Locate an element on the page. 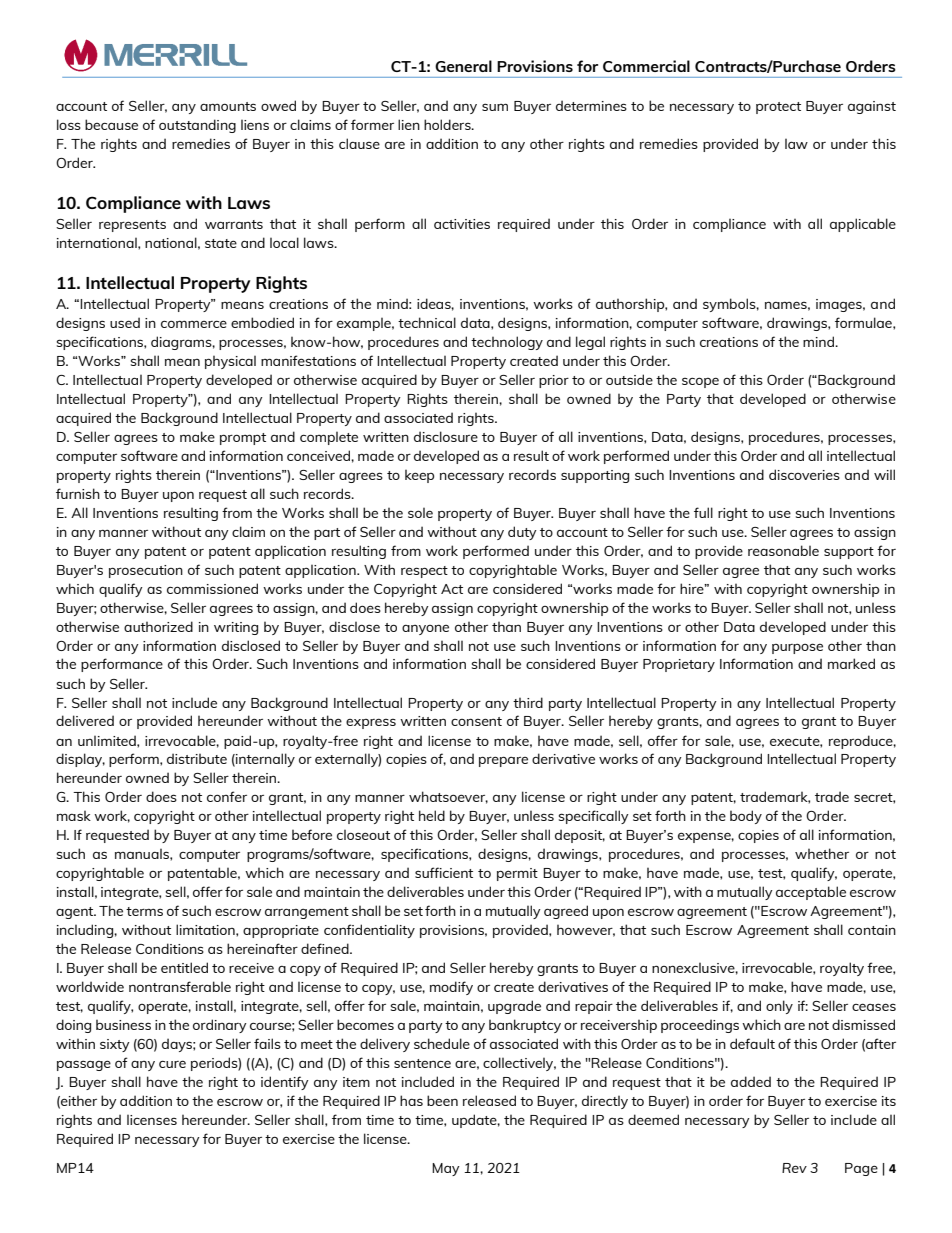 Image resolution: width=952 pixels, height=1233 pixels. sum is located at coordinates (495, 107).
